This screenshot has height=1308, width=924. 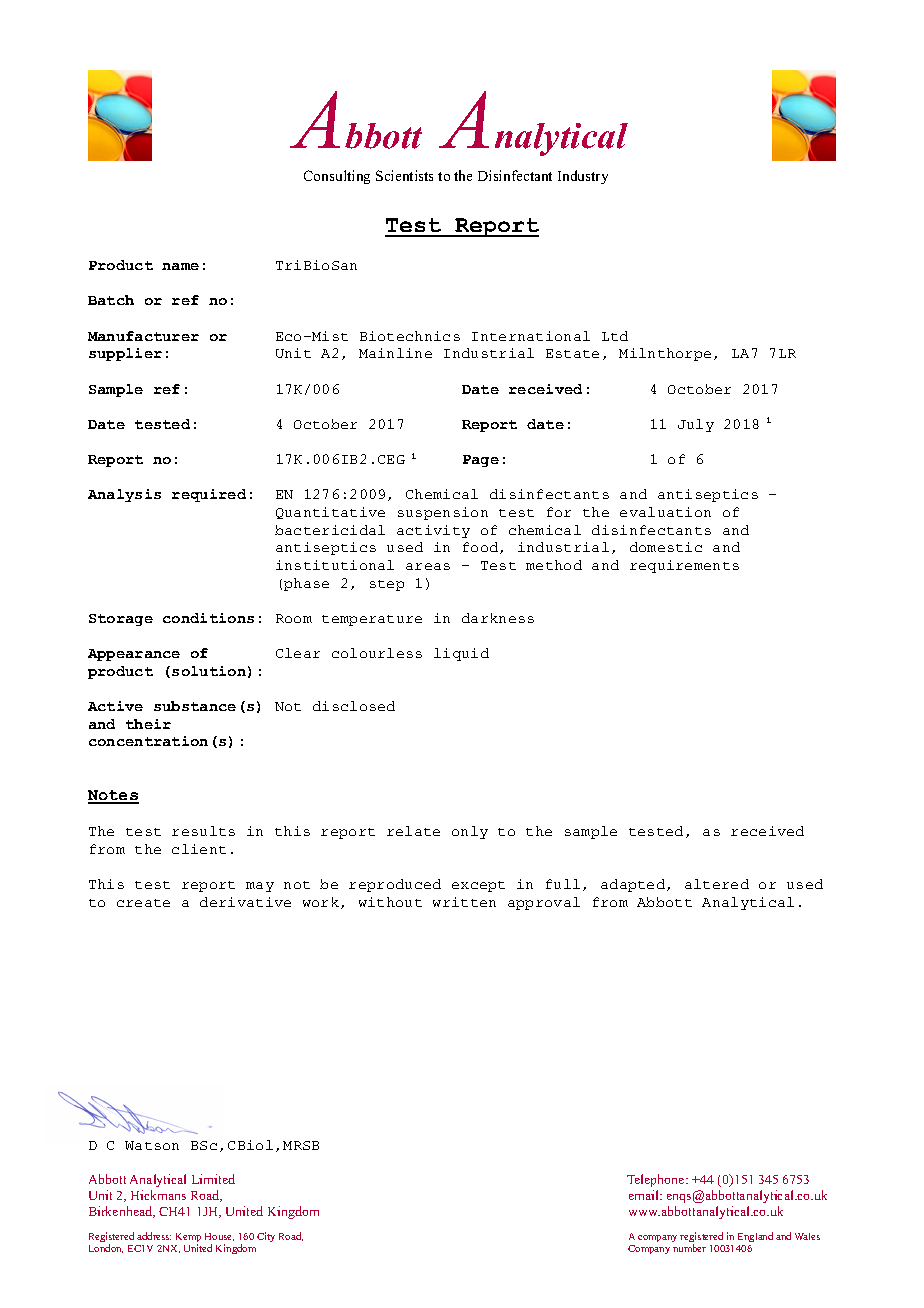 What do you see at coordinates (188, 1239) in the screenshot?
I see `Kemp` at bounding box center [188, 1239].
